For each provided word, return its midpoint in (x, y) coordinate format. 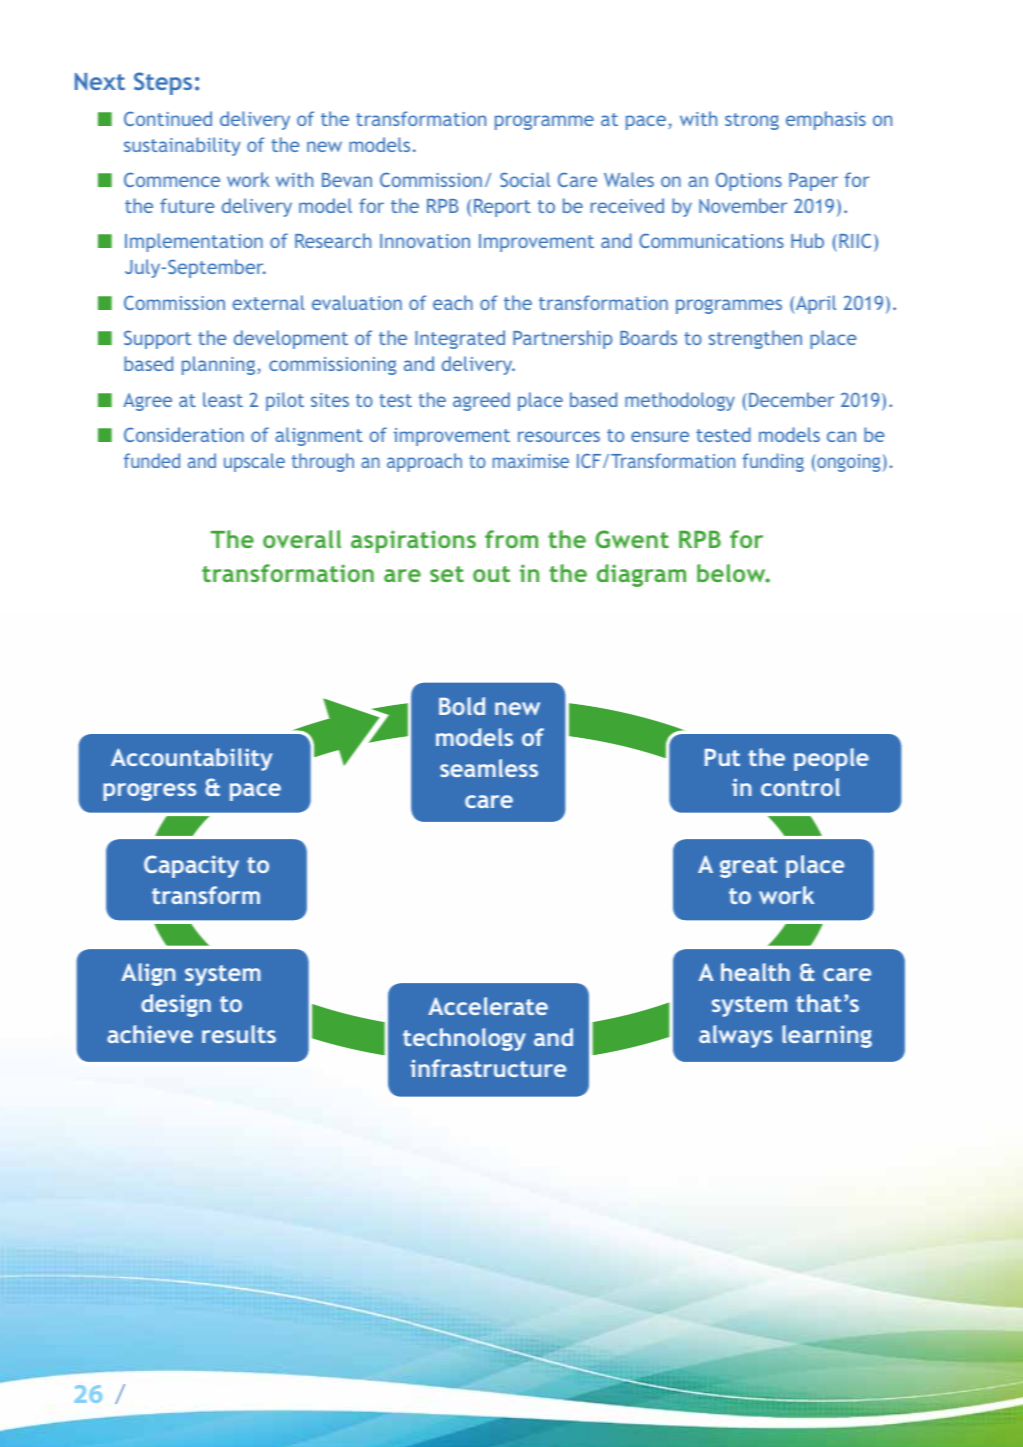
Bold (462, 706)
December (791, 399)
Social (525, 179)
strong (752, 121)
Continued (168, 118)
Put (722, 757)
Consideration (184, 434)
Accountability (191, 759)
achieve (150, 1034)
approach (424, 462)
